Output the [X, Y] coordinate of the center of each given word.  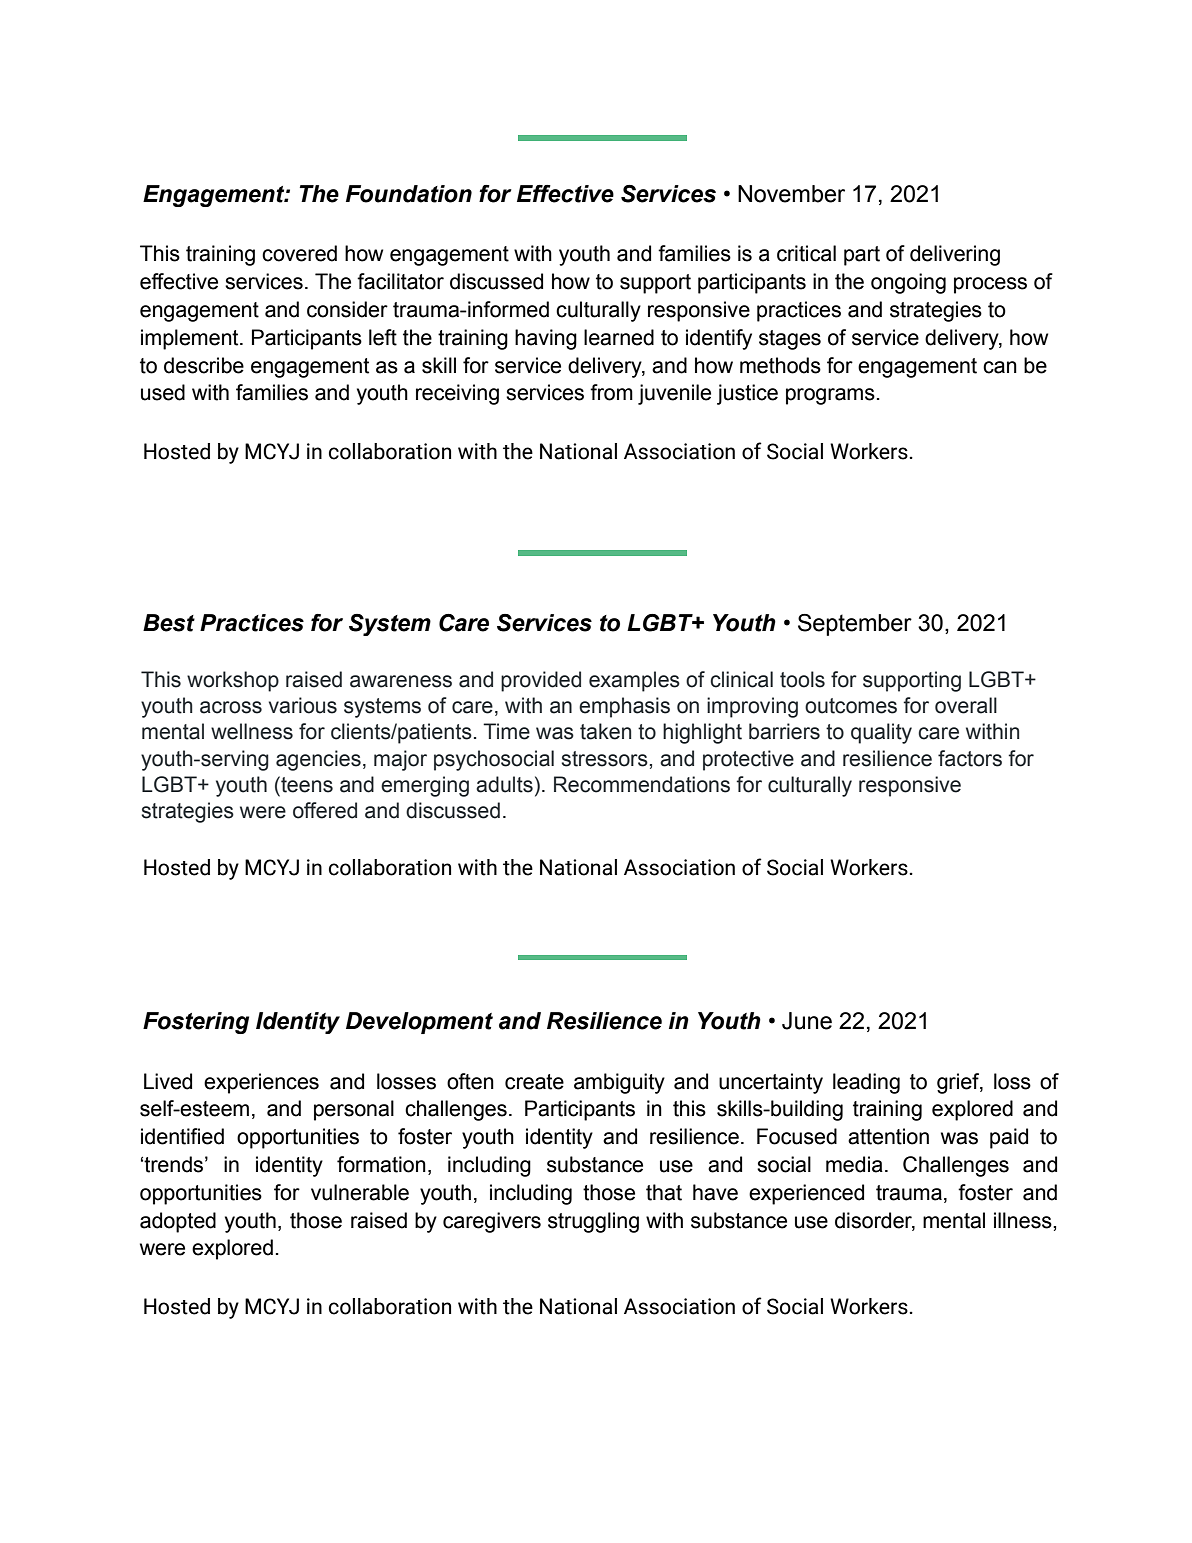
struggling [593, 1222]
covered [299, 253]
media [854, 1164]
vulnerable [360, 1192]
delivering [955, 255]
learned [619, 337]
